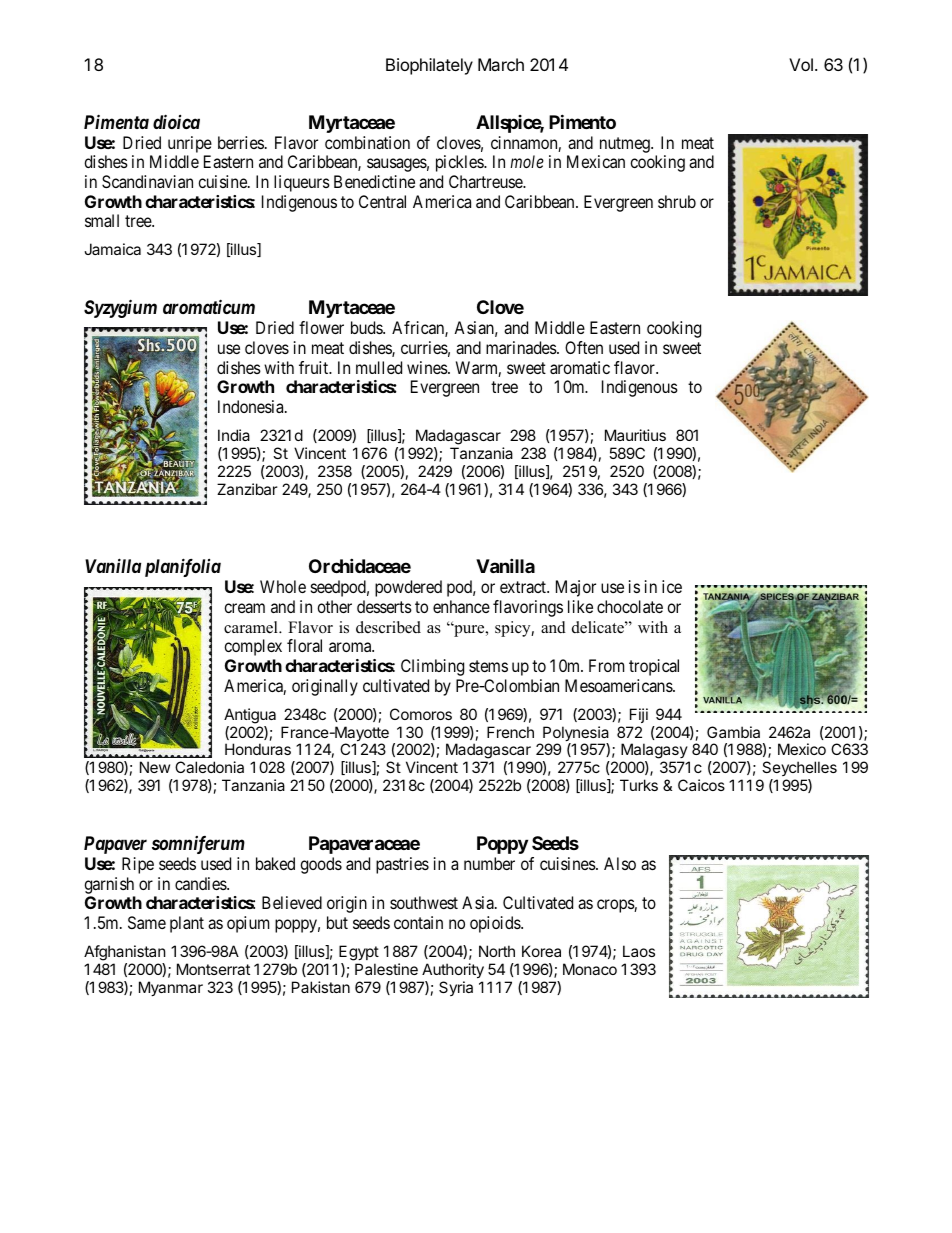  What do you see at coordinates (428, 367) in the image?
I see `wines` at bounding box center [428, 367].
